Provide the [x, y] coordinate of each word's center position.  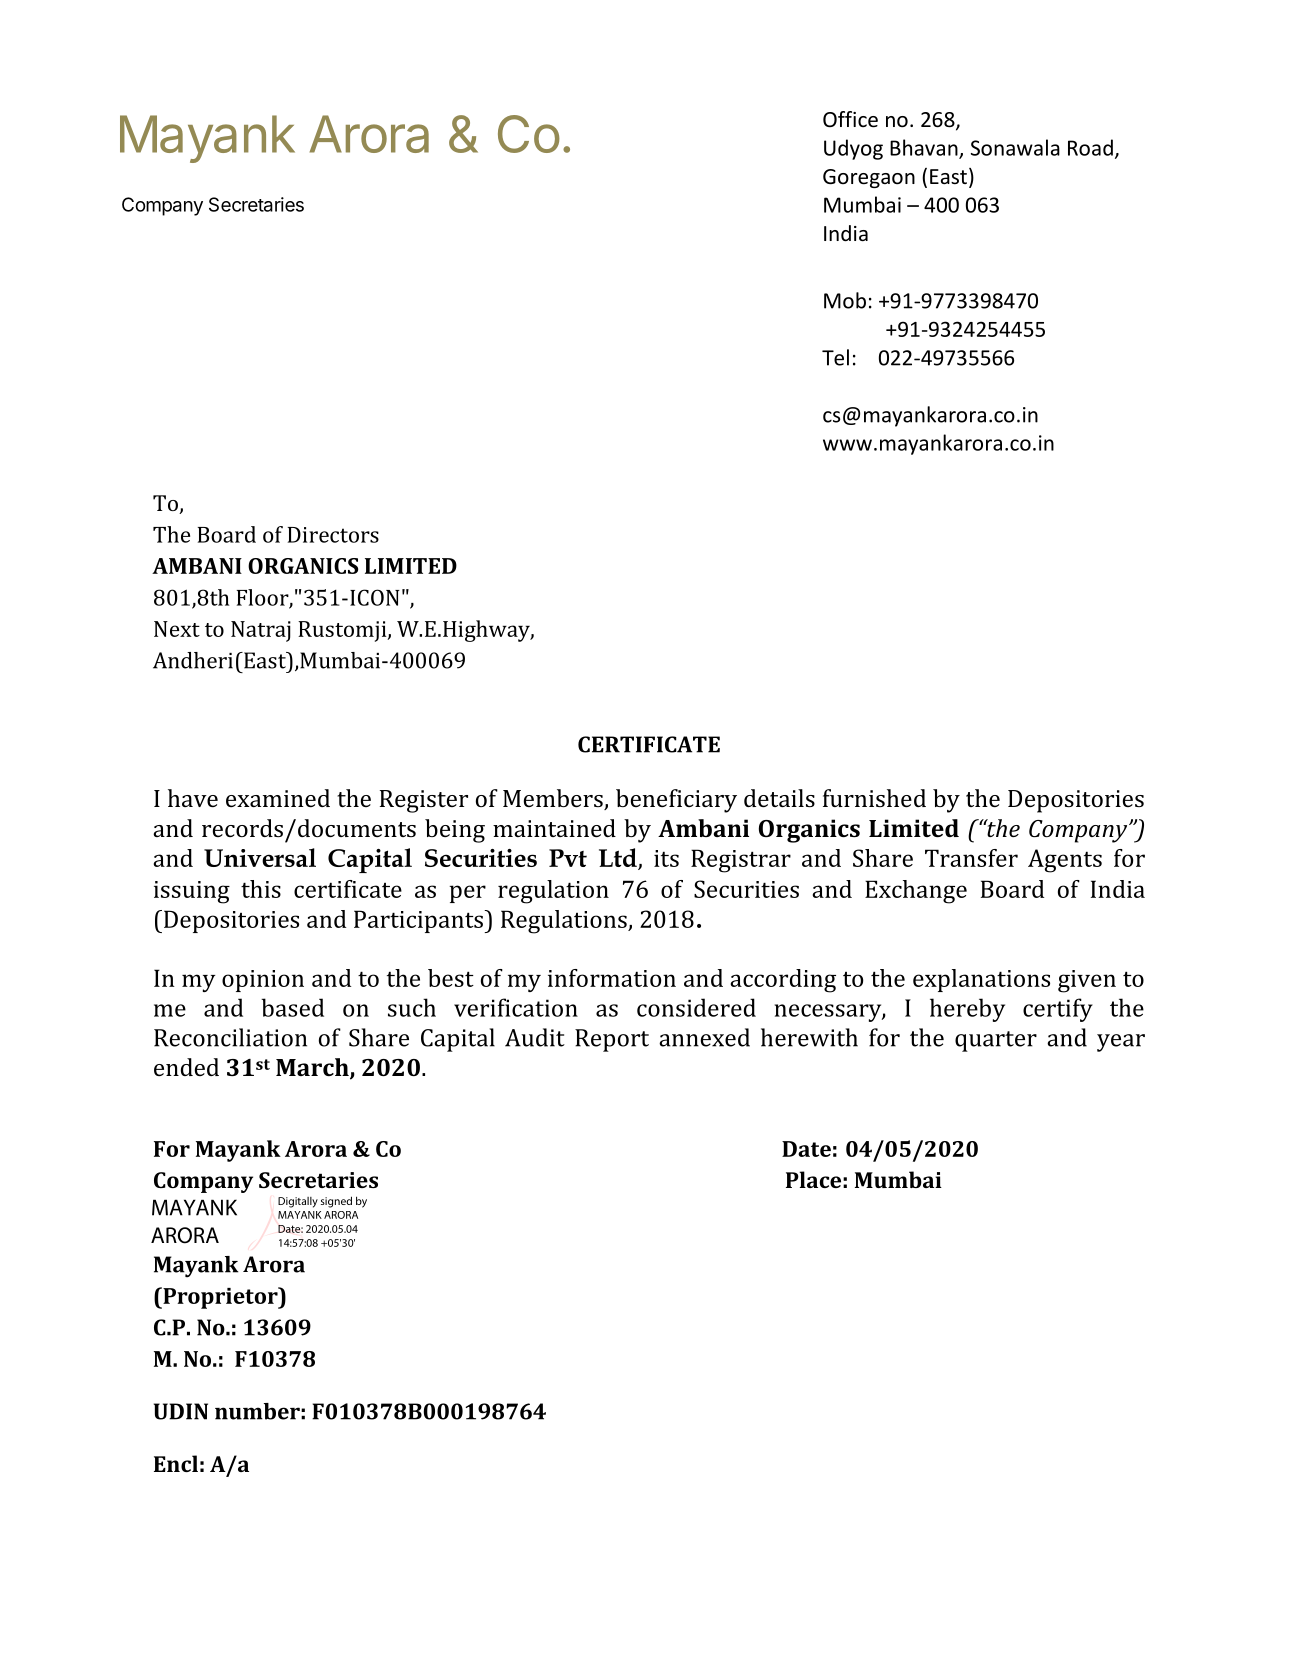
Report [612, 1040]
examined [278, 798]
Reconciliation [230, 1037]
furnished [874, 798]
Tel [835, 357]
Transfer [971, 858]
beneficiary [676, 801]
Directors [333, 535]
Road [1090, 147]
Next [177, 629]
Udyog [853, 149]
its [666, 858]
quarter [996, 1041]
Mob [845, 300]
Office [850, 119]
